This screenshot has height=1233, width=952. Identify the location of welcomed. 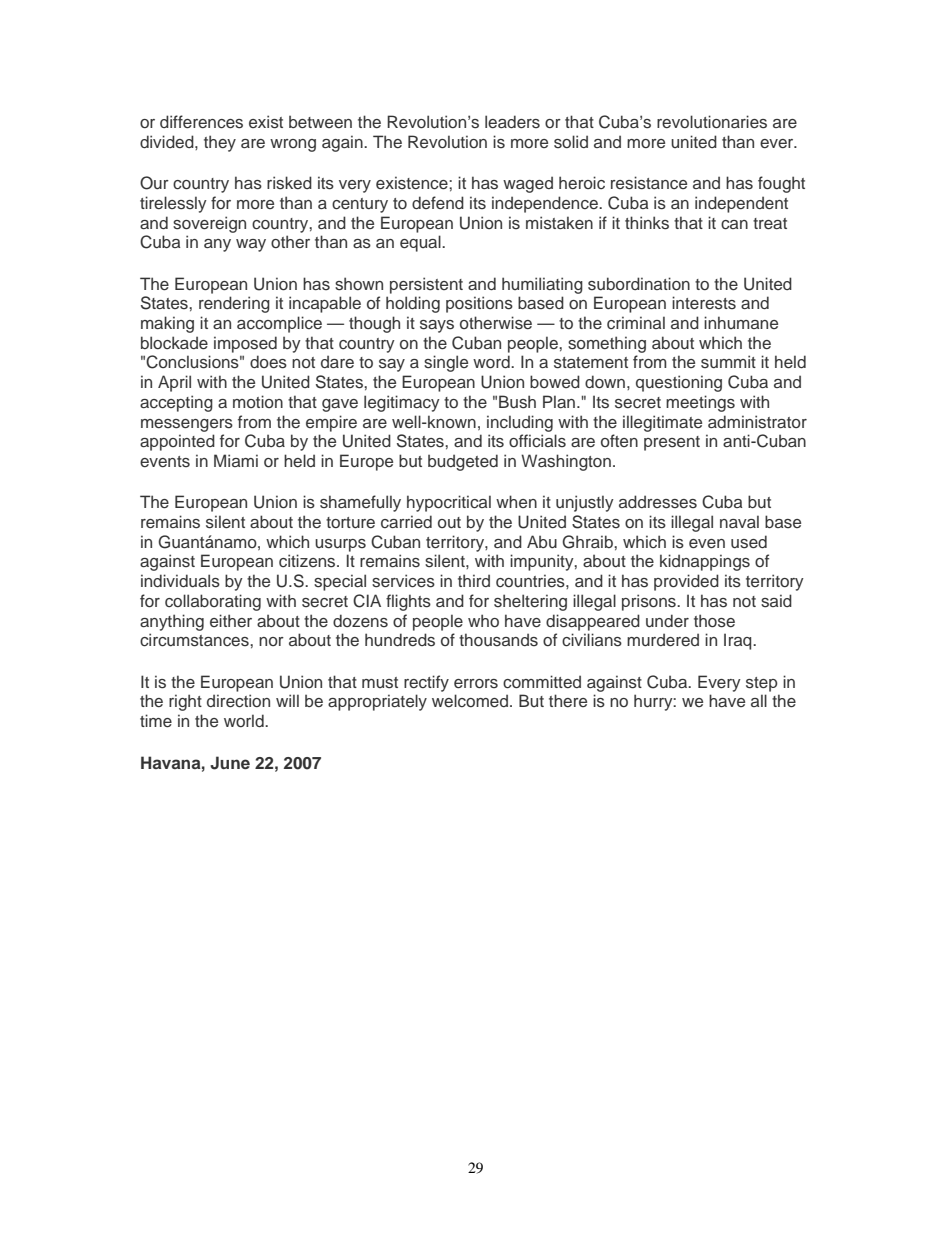
(470, 701).
